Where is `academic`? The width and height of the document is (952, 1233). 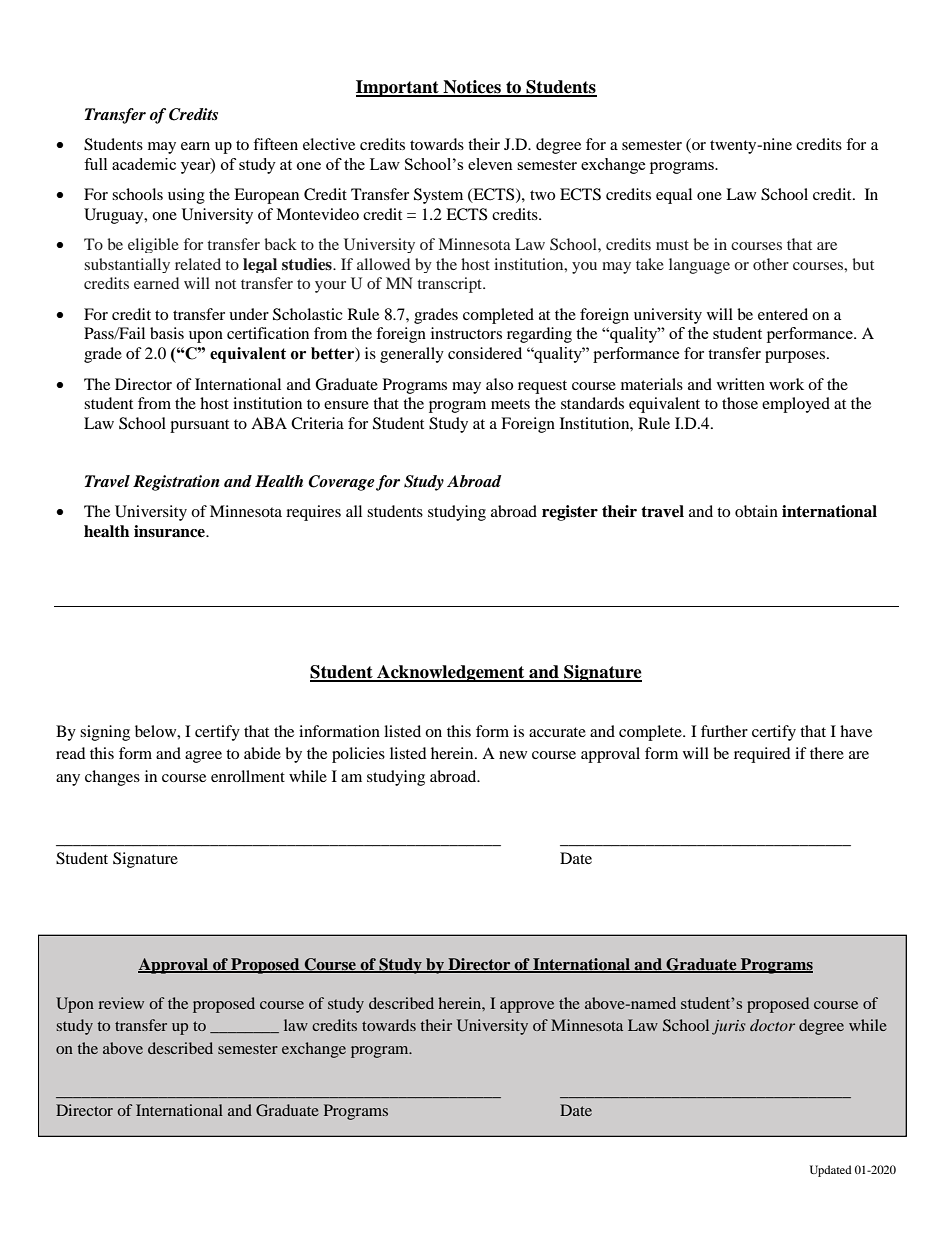 academic is located at coordinates (144, 164).
